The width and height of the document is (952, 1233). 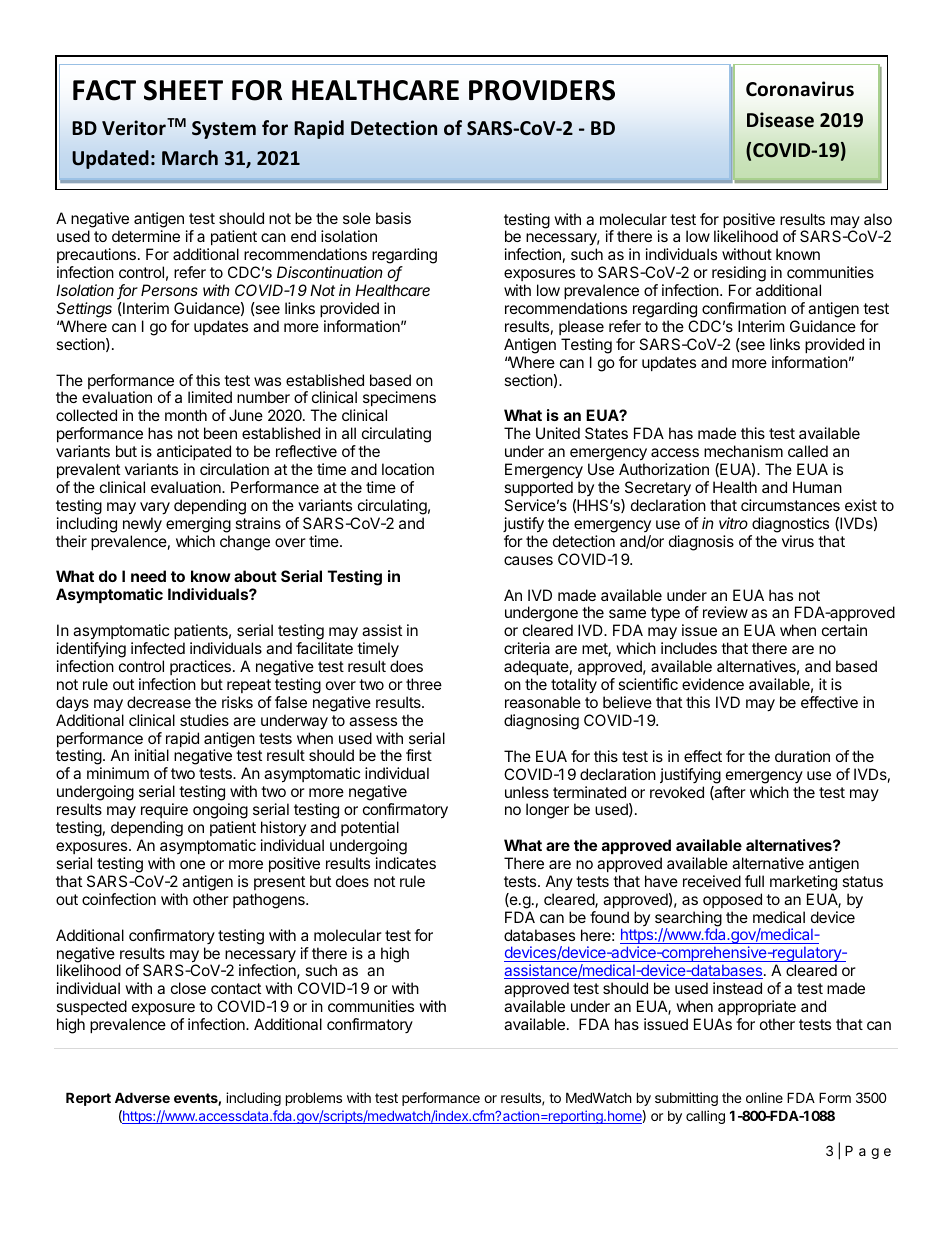 I want to click on Disease, so click(x=780, y=120).
